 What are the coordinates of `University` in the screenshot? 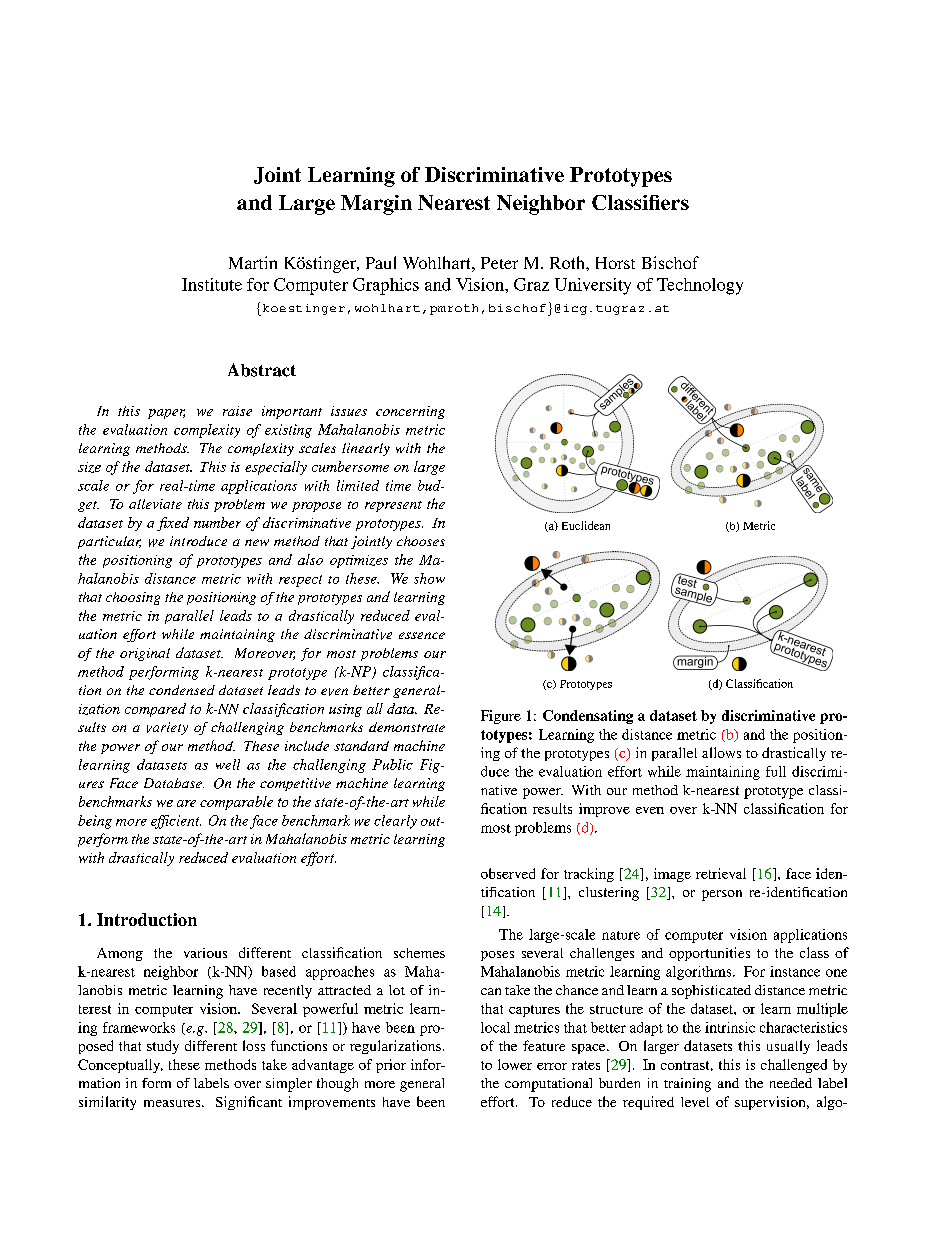 It's located at (593, 286).
